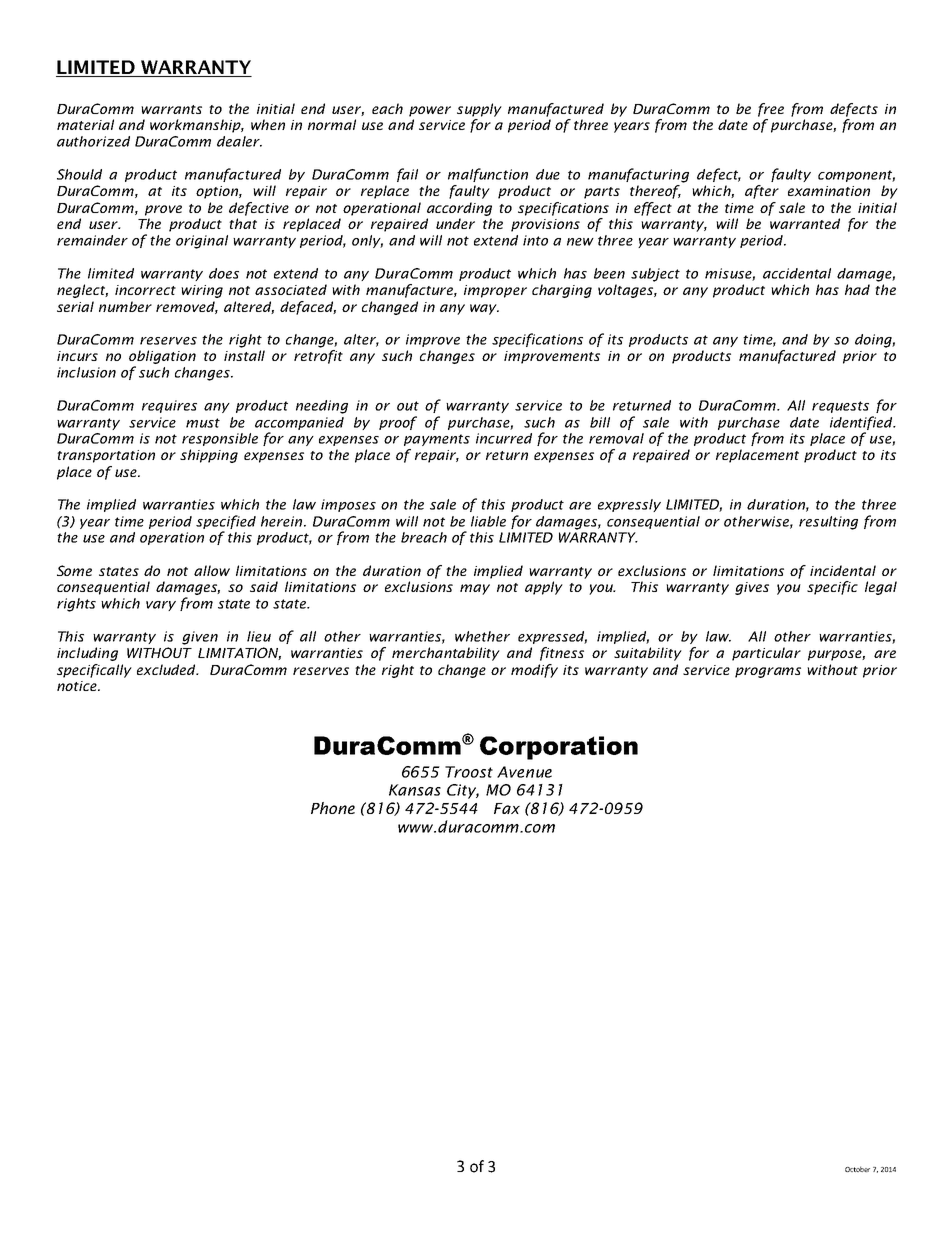  I want to click on shipping, so click(209, 456).
